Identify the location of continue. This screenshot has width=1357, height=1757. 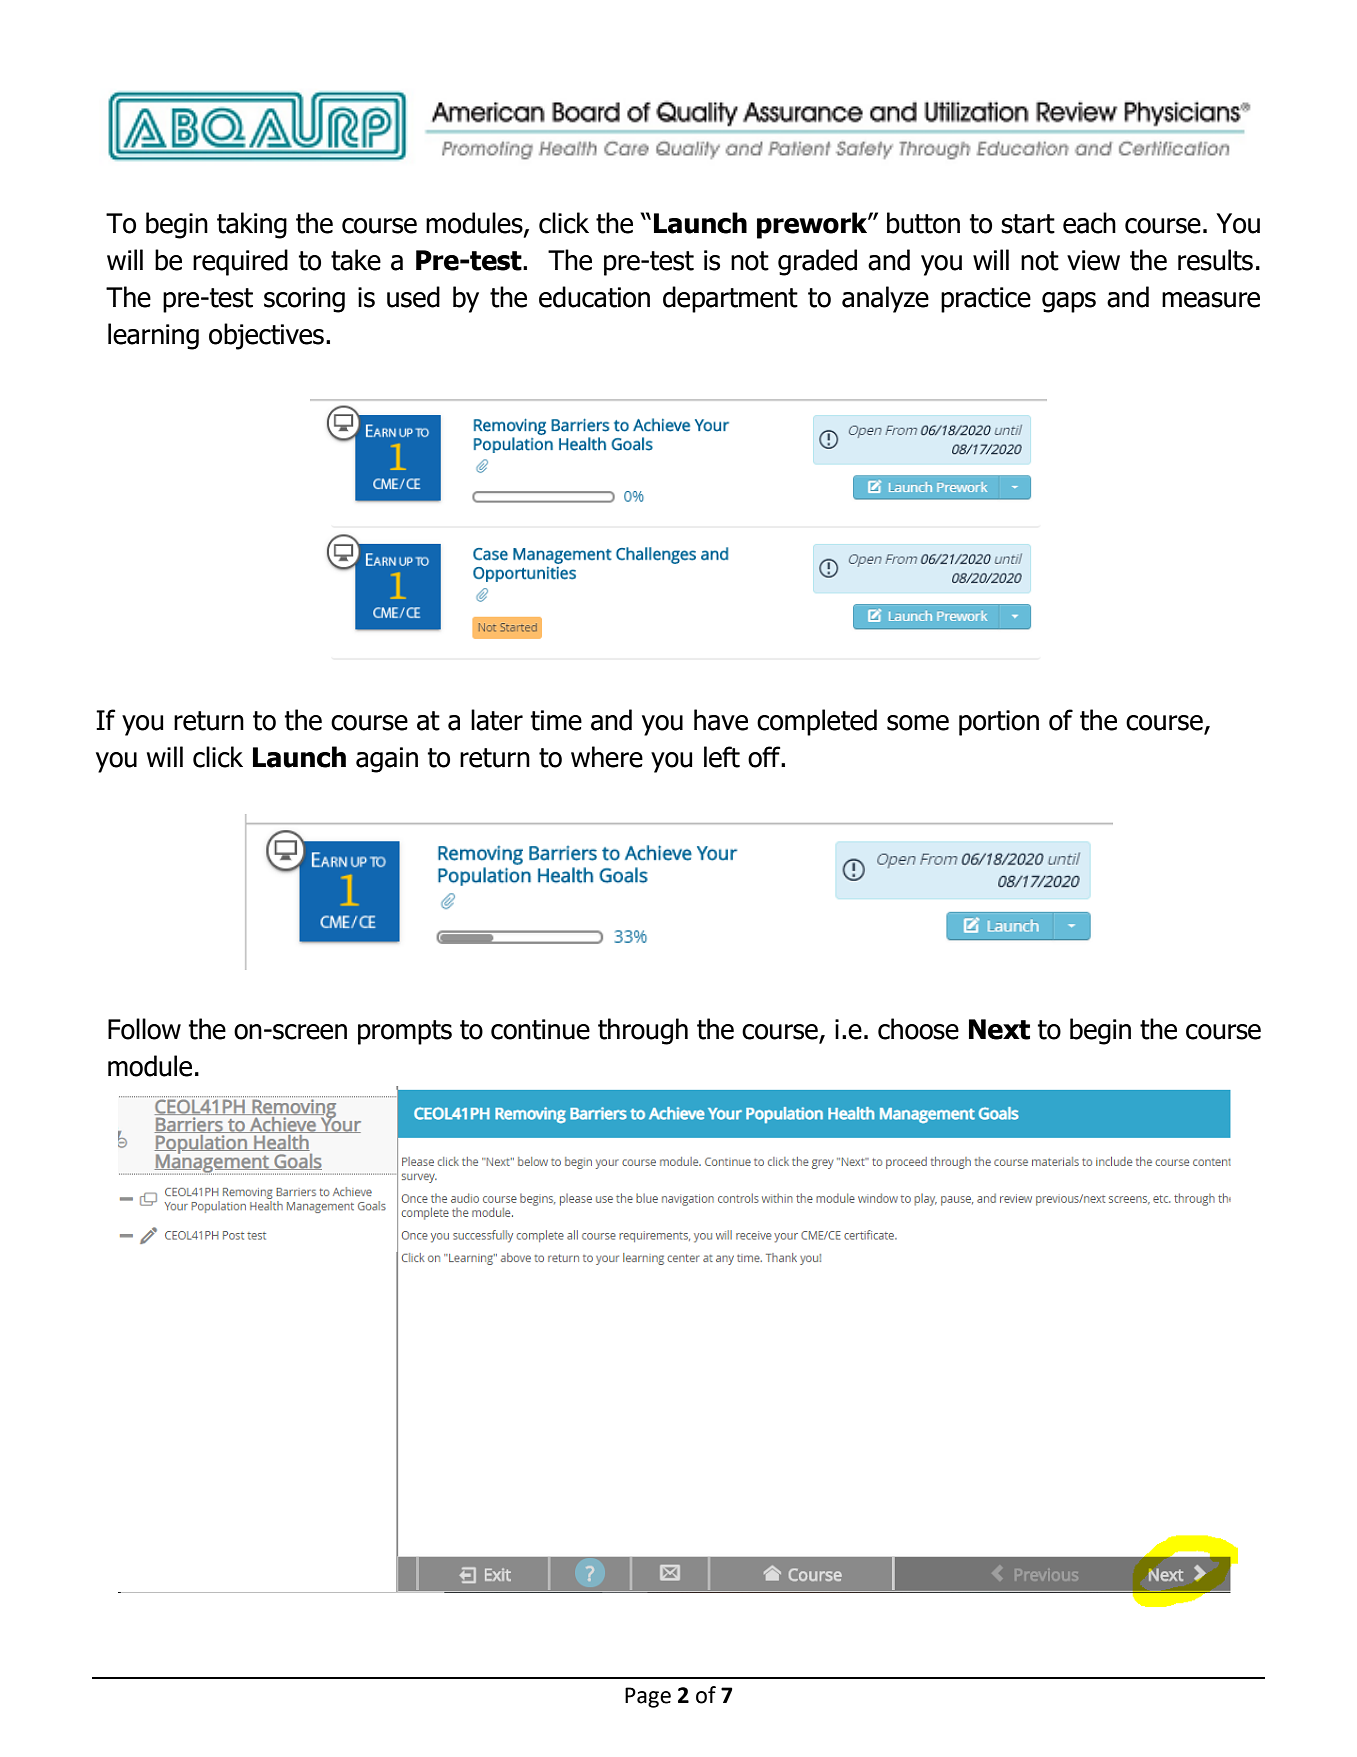
(540, 1029).
